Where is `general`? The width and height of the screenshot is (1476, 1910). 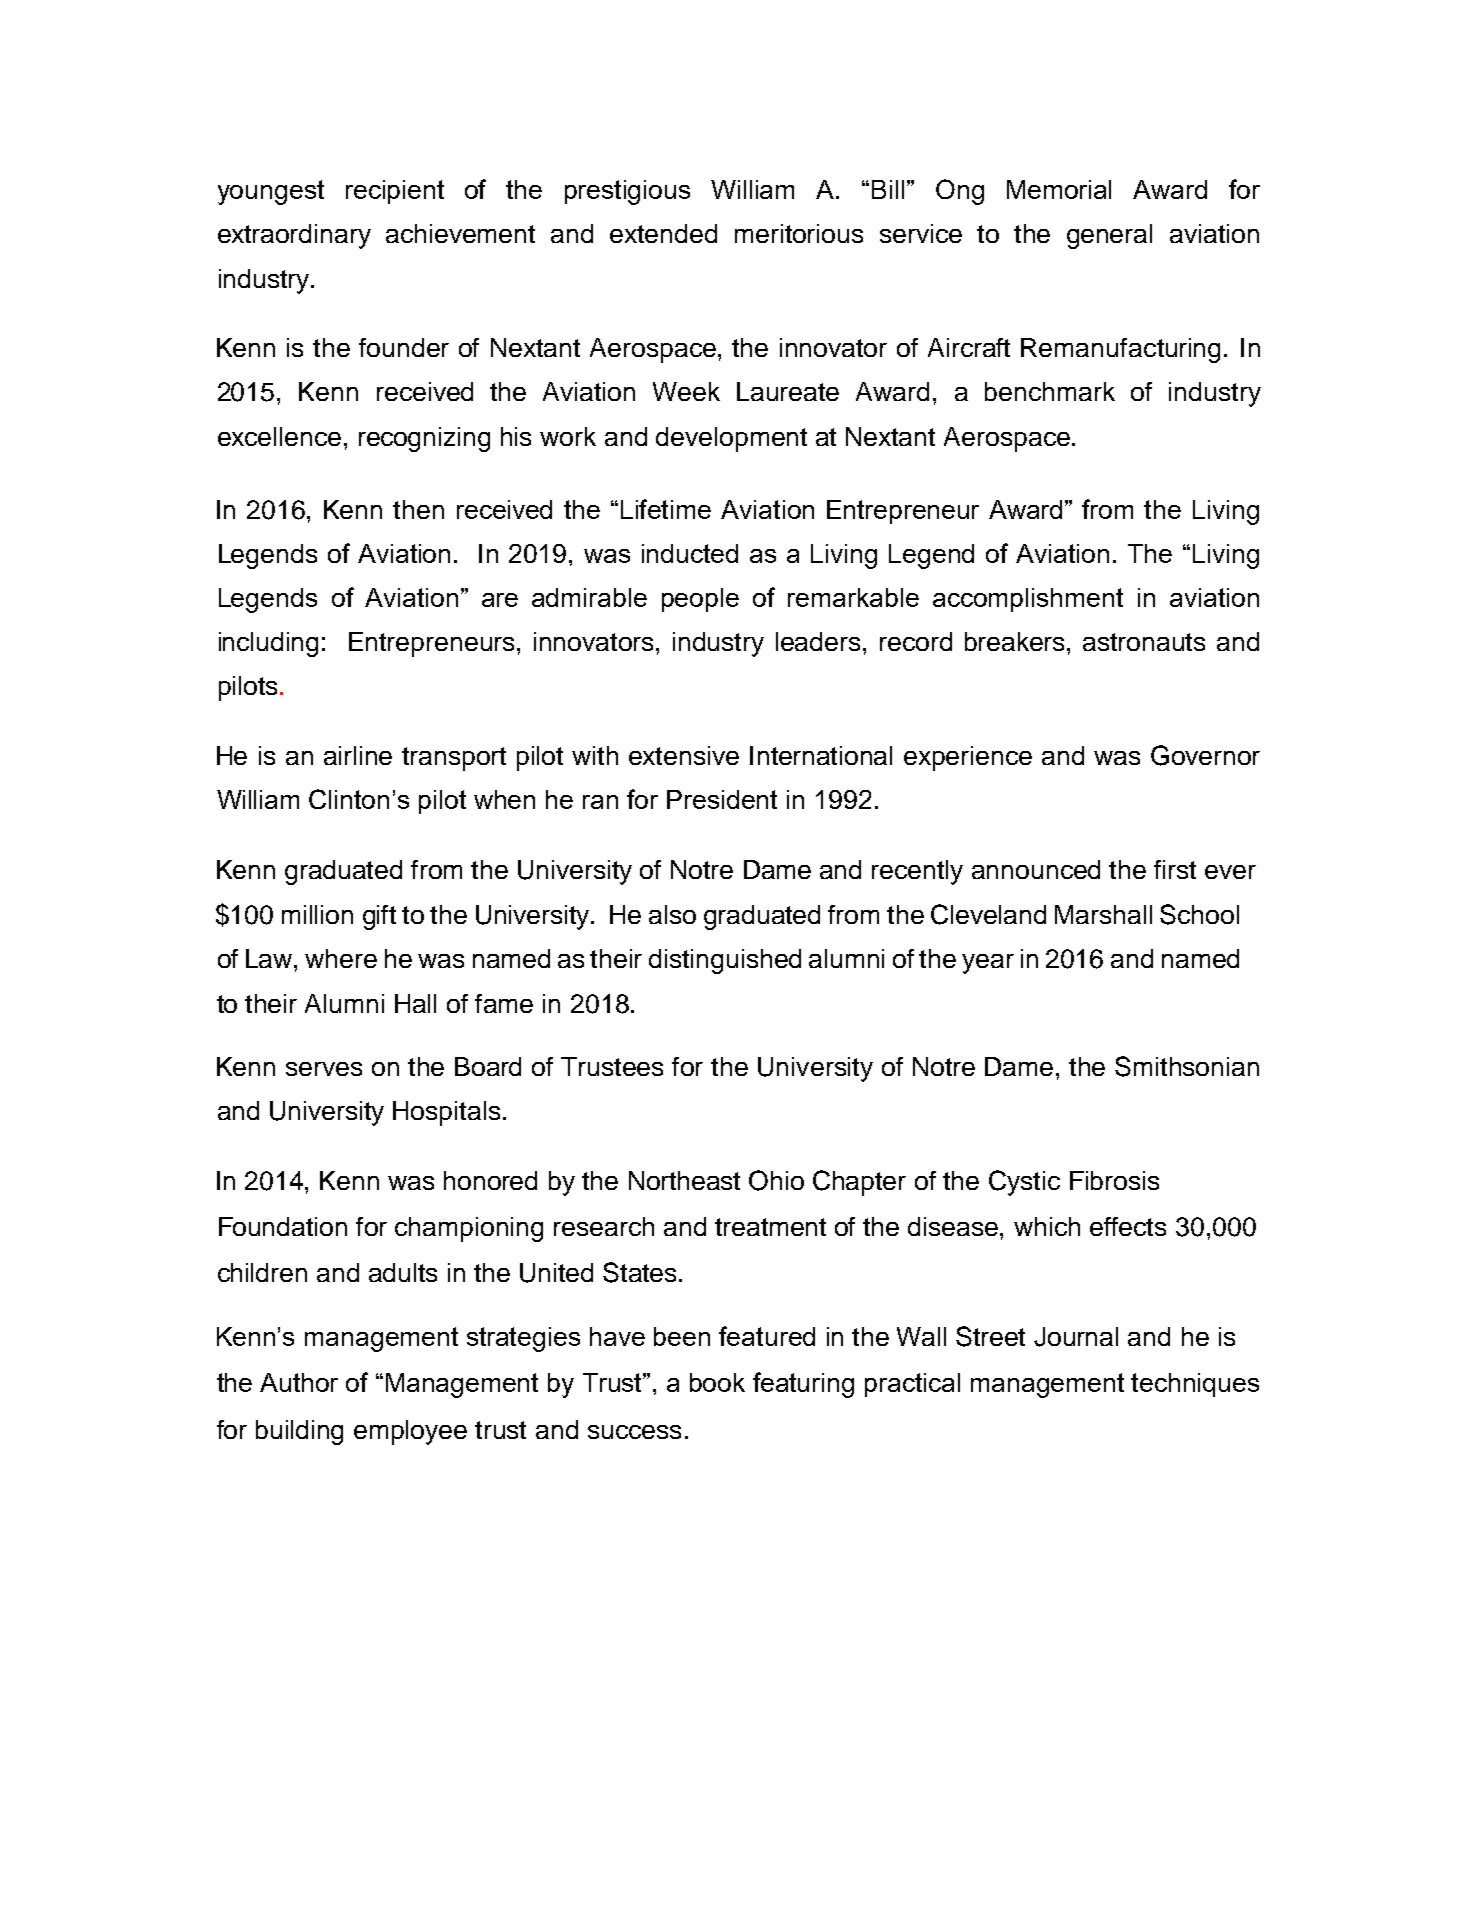 general is located at coordinates (1109, 236).
